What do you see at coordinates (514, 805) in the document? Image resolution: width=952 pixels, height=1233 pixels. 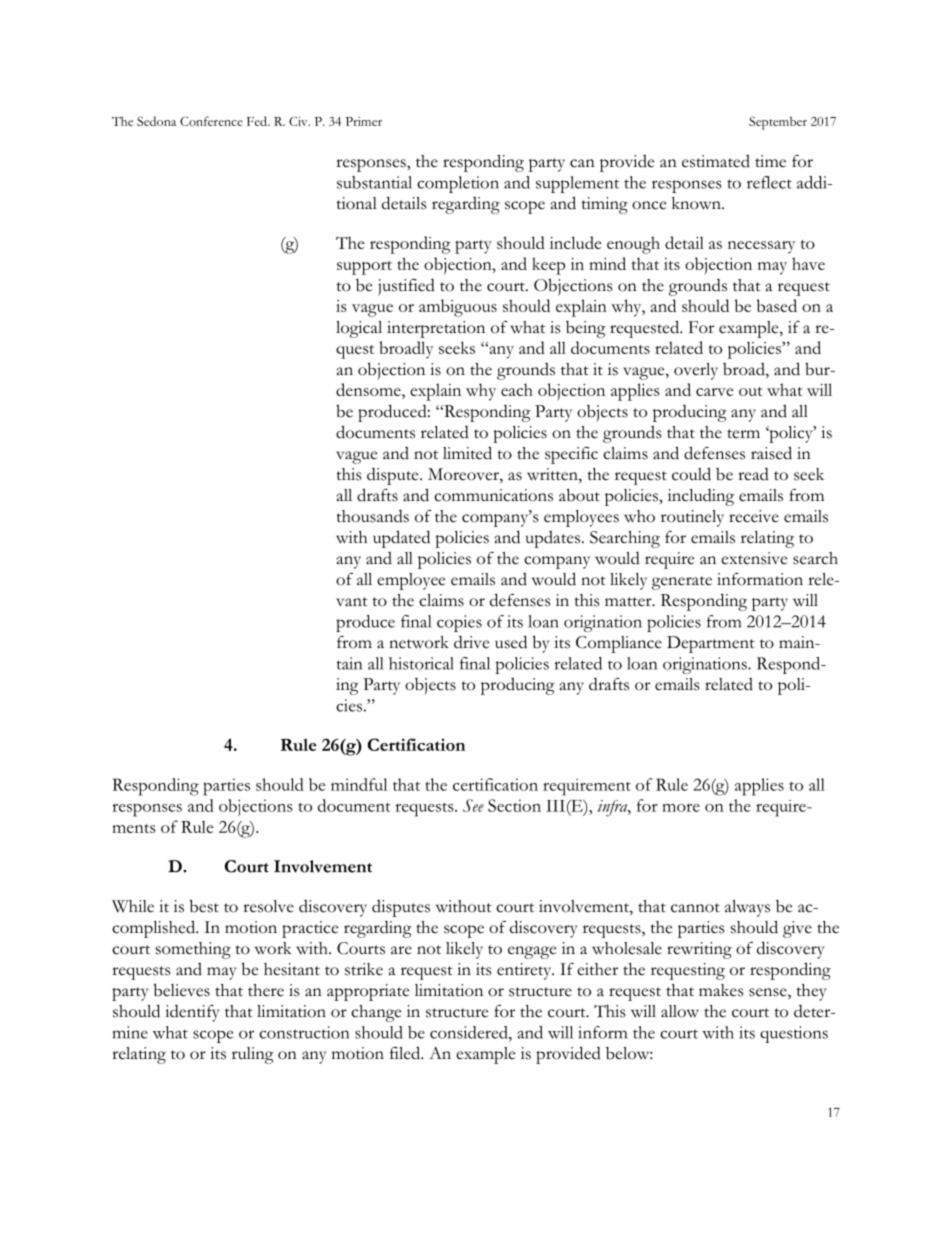 I see `Section` at bounding box center [514, 805].
